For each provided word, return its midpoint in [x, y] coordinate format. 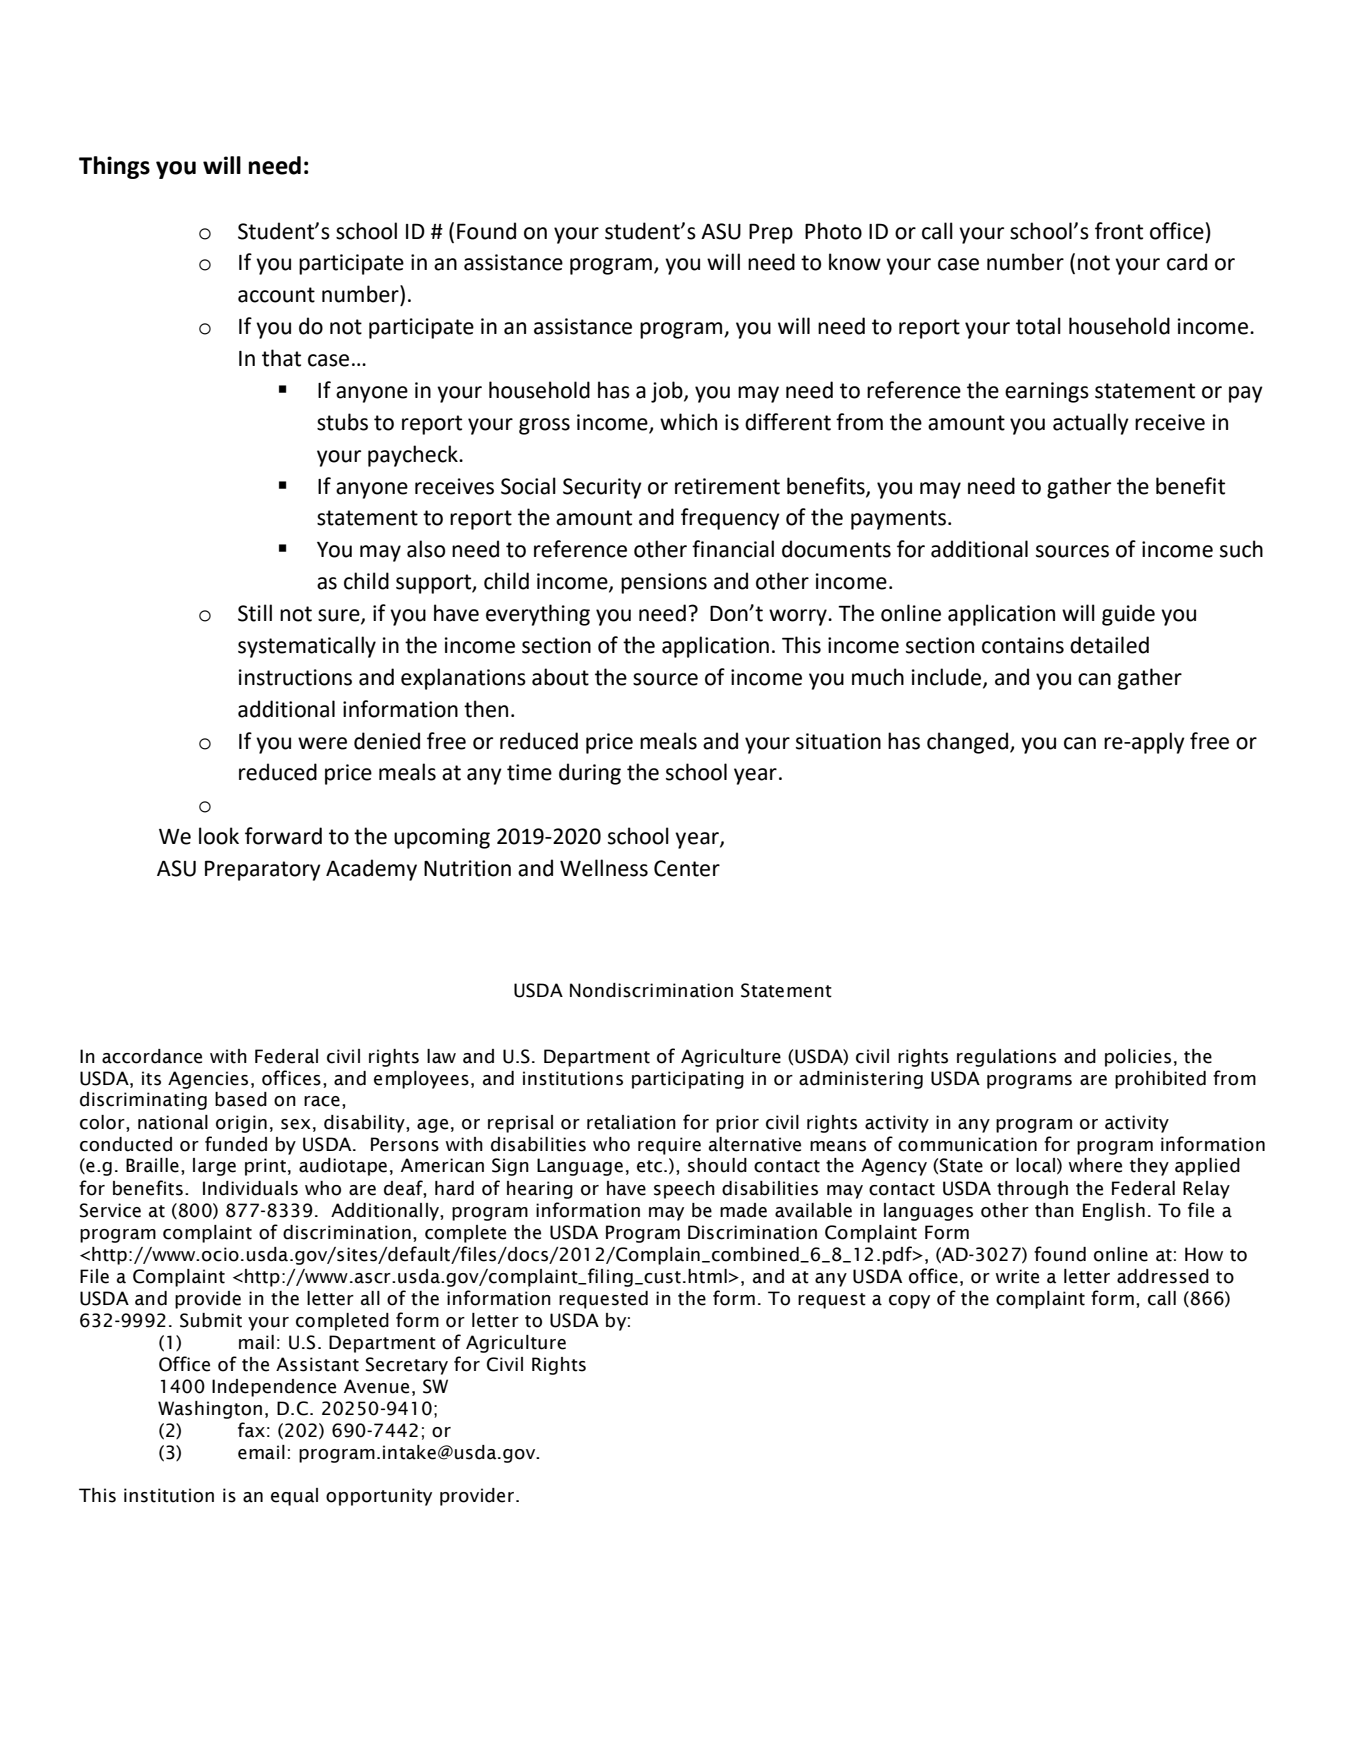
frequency [730, 519]
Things [114, 167]
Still [255, 613]
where [1095, 1165]
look [219, 836]
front [1119, 231]
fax [251, 1430]
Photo [833, 231]
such [1241, 549]
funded [236, 1144]
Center [687, 868]
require [669, 1146]
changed [969, 743]
